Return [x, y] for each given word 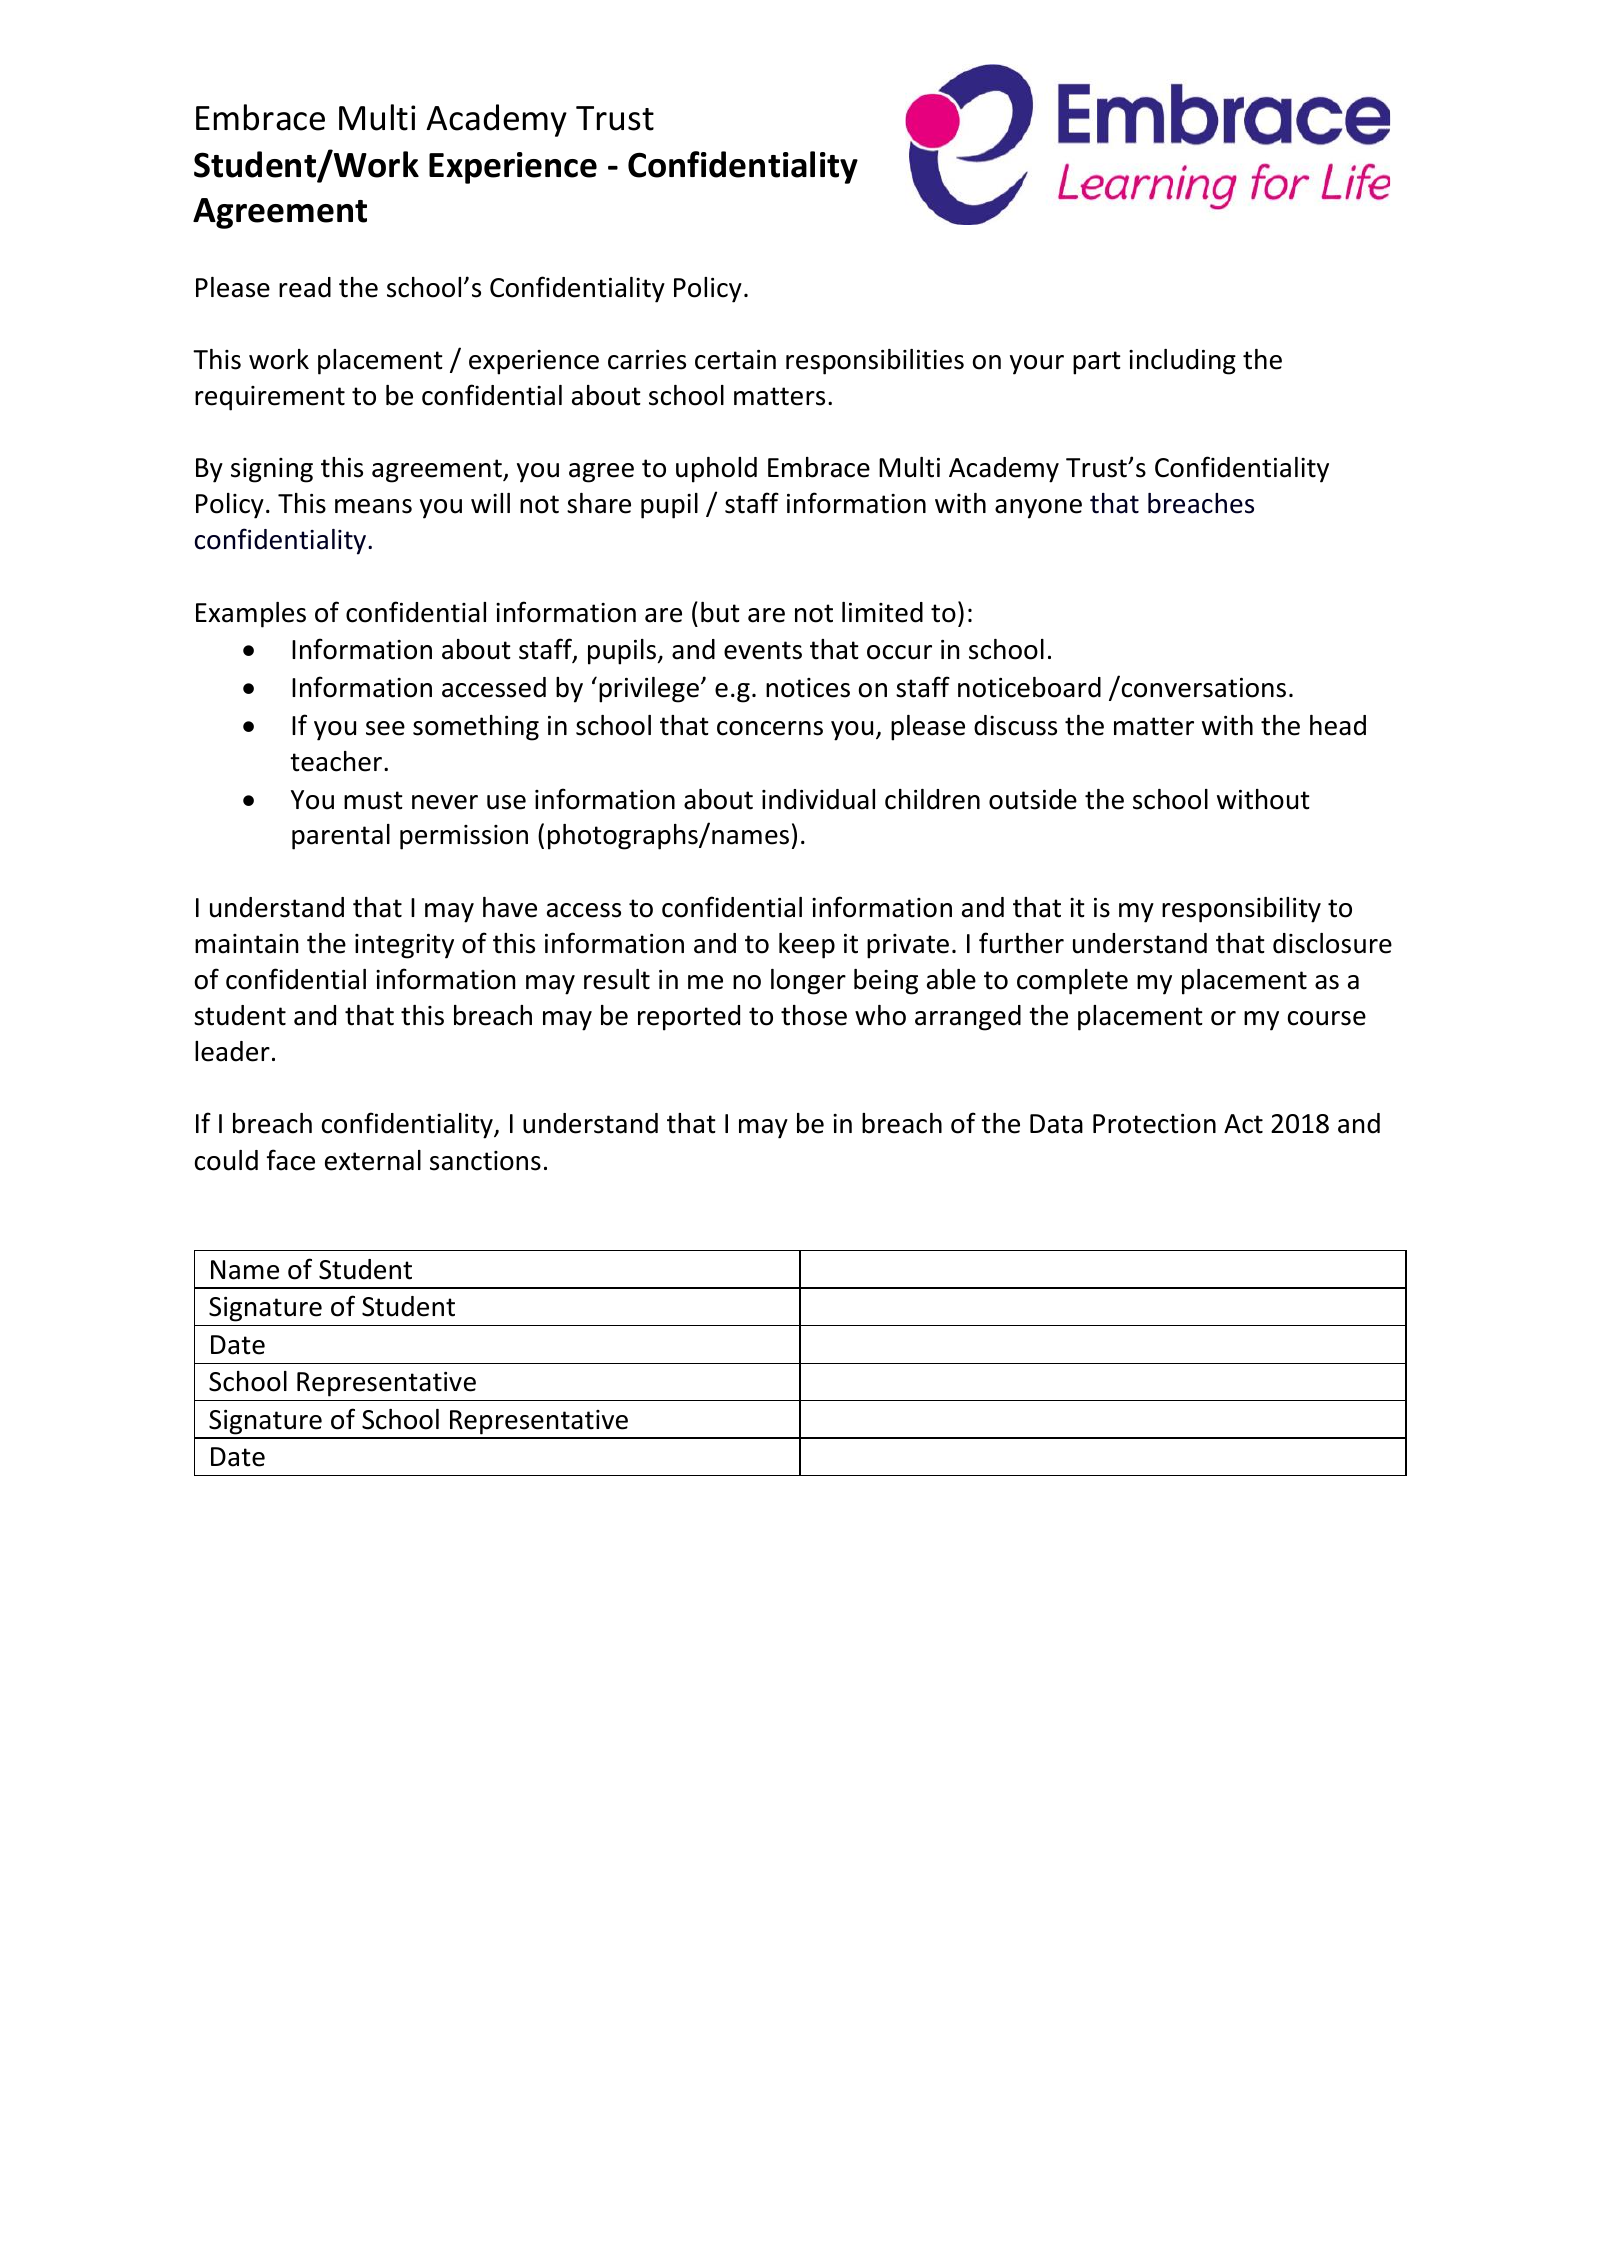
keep [807, 946]
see [385, 728]
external [373, 1160]
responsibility [1241, 910]
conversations [1202, 687]
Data [1056, 1124]
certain [735, 360]
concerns [770, 728]
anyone [1038, 509]
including [1182, 362]
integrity [404, 946]
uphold [716, 470]
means [373, 506]
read [305, 287]
